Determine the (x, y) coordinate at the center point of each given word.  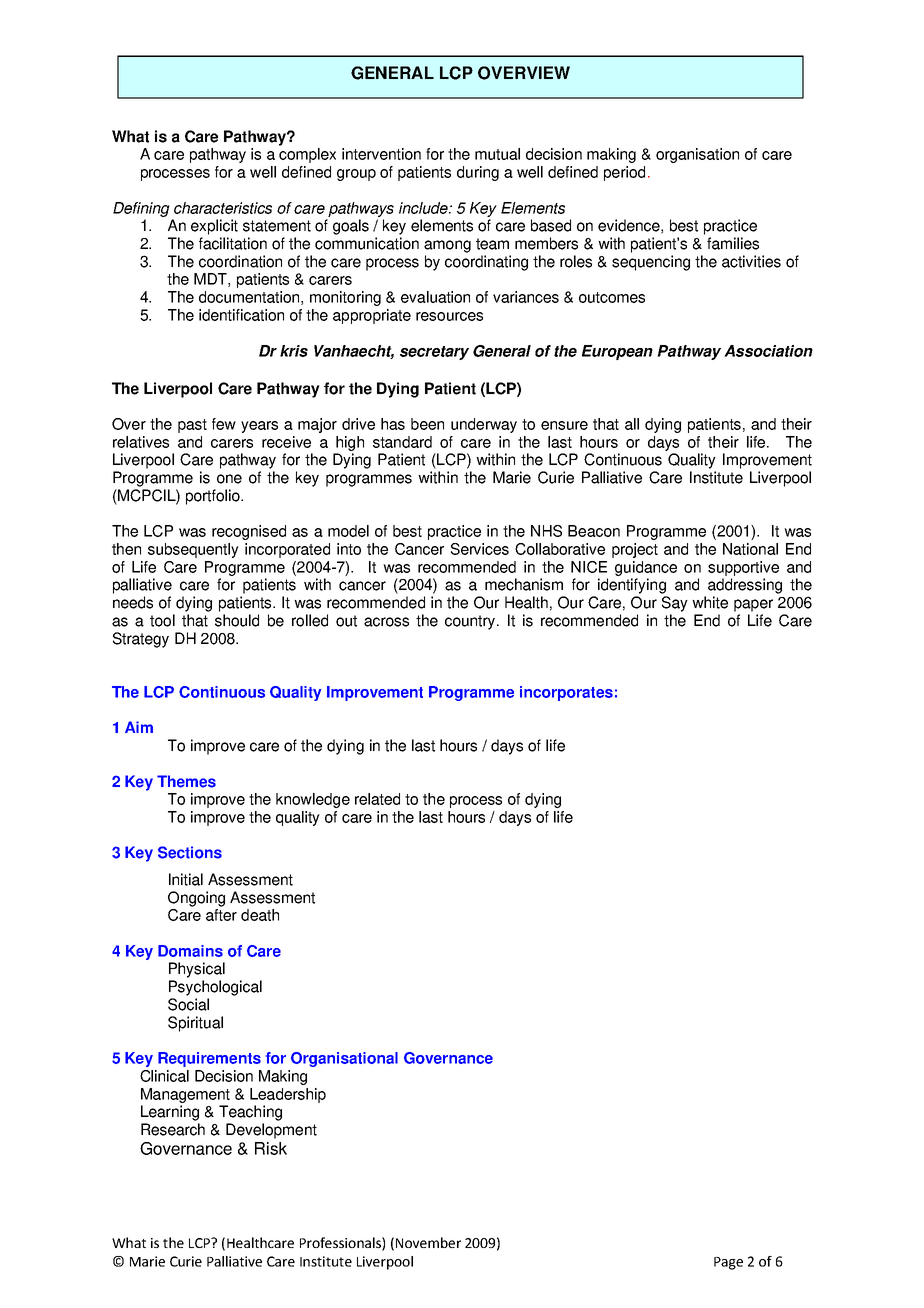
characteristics (223, 208)
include (424, 208)
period (624, 173)
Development (271, 1131)
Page (728, 1263)
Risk (271, 1148)
